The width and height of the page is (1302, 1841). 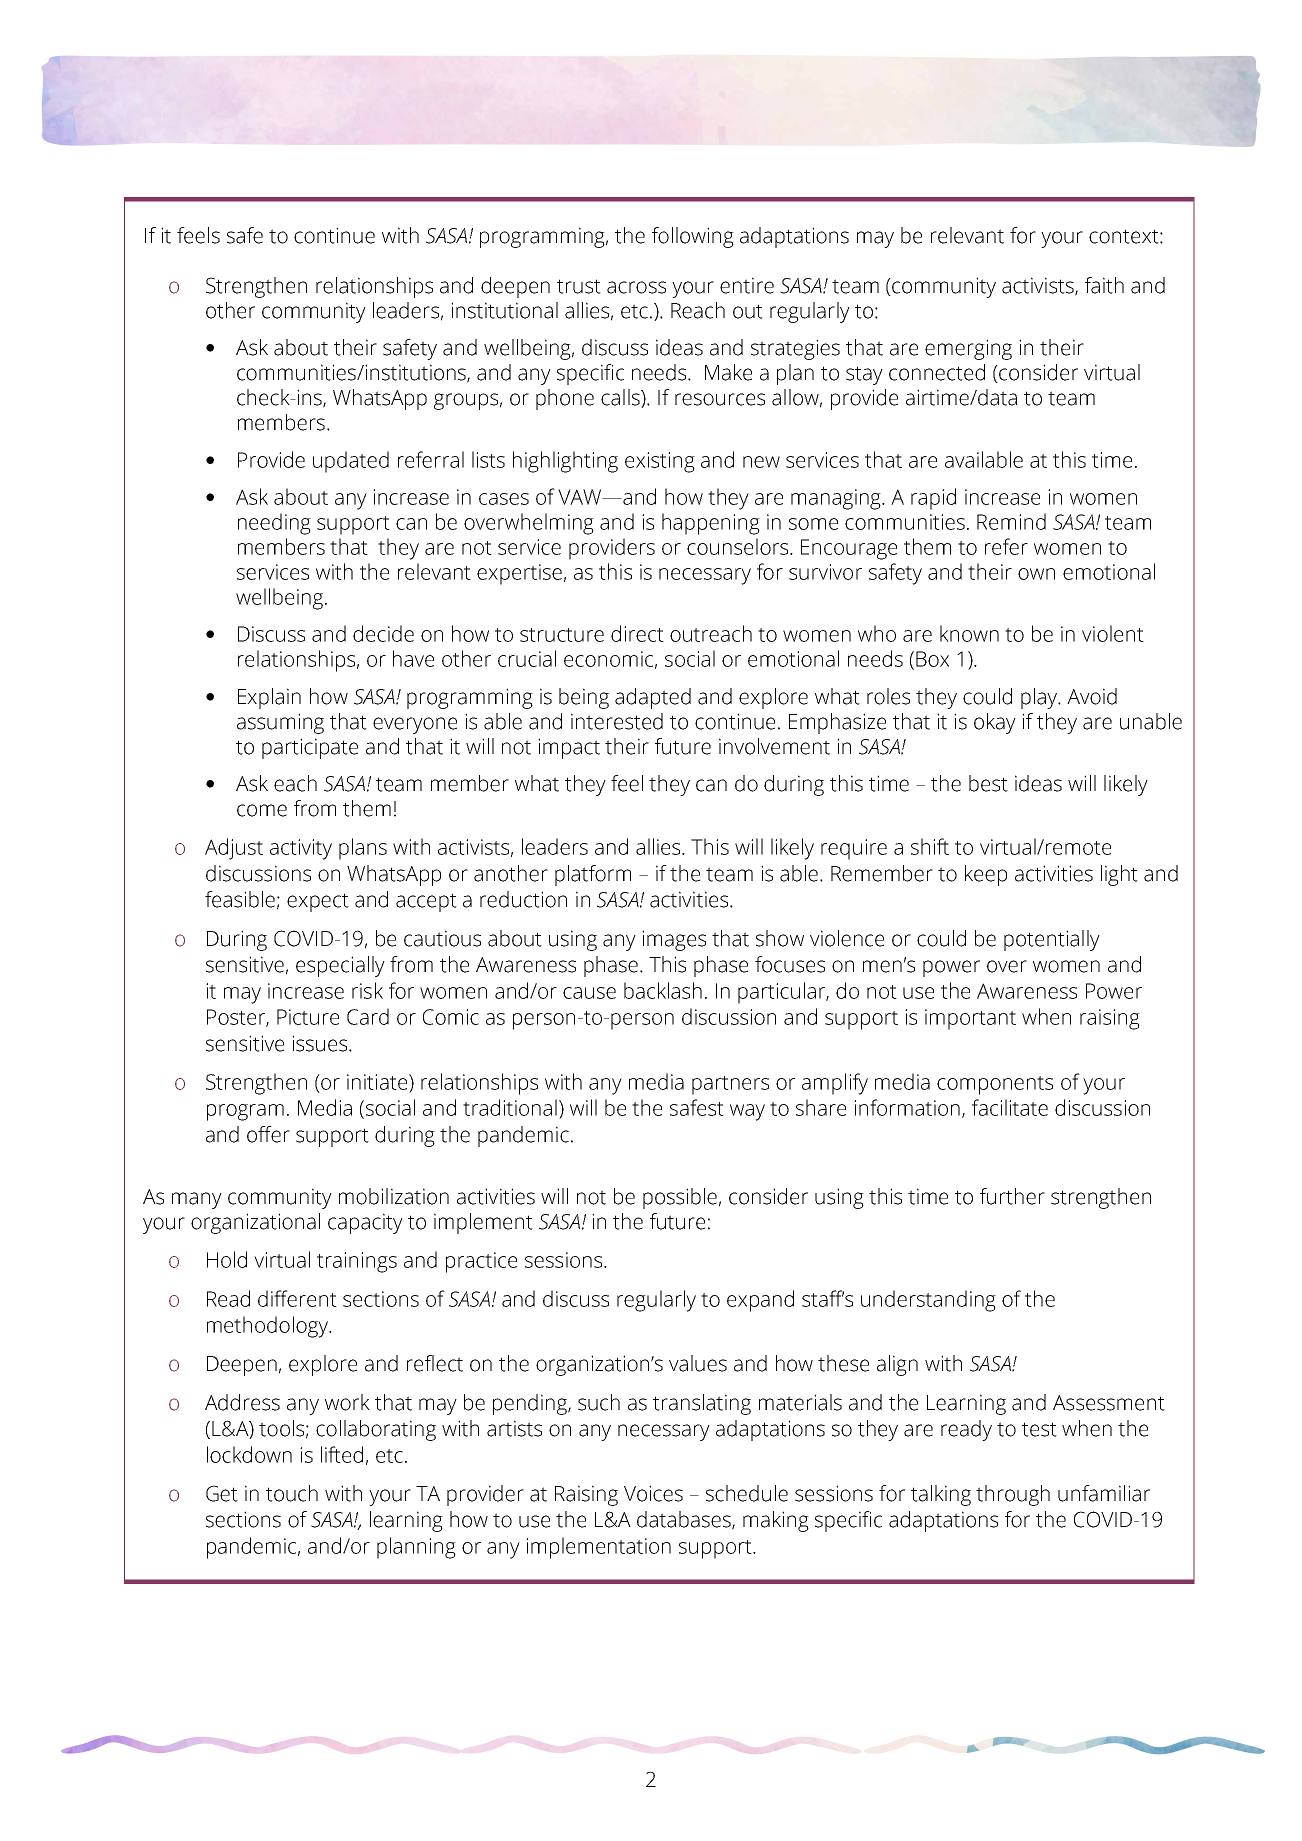 I want to click on Remind, so click(x=1011, y=521).
